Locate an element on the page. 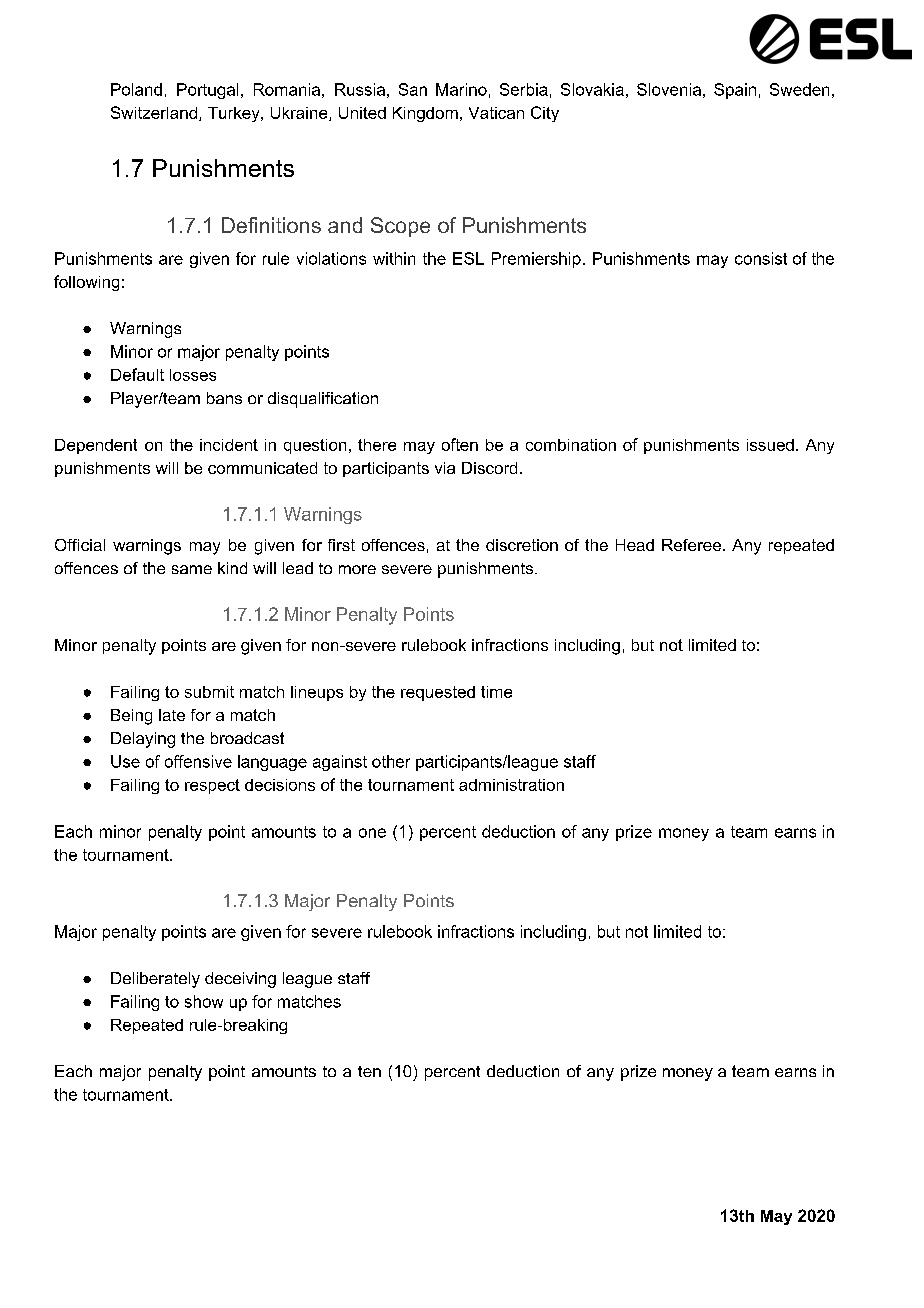 Image resolution: width=924 pixels, height=1308 pixels. Switzerland is located at coordinates (154, 112).
